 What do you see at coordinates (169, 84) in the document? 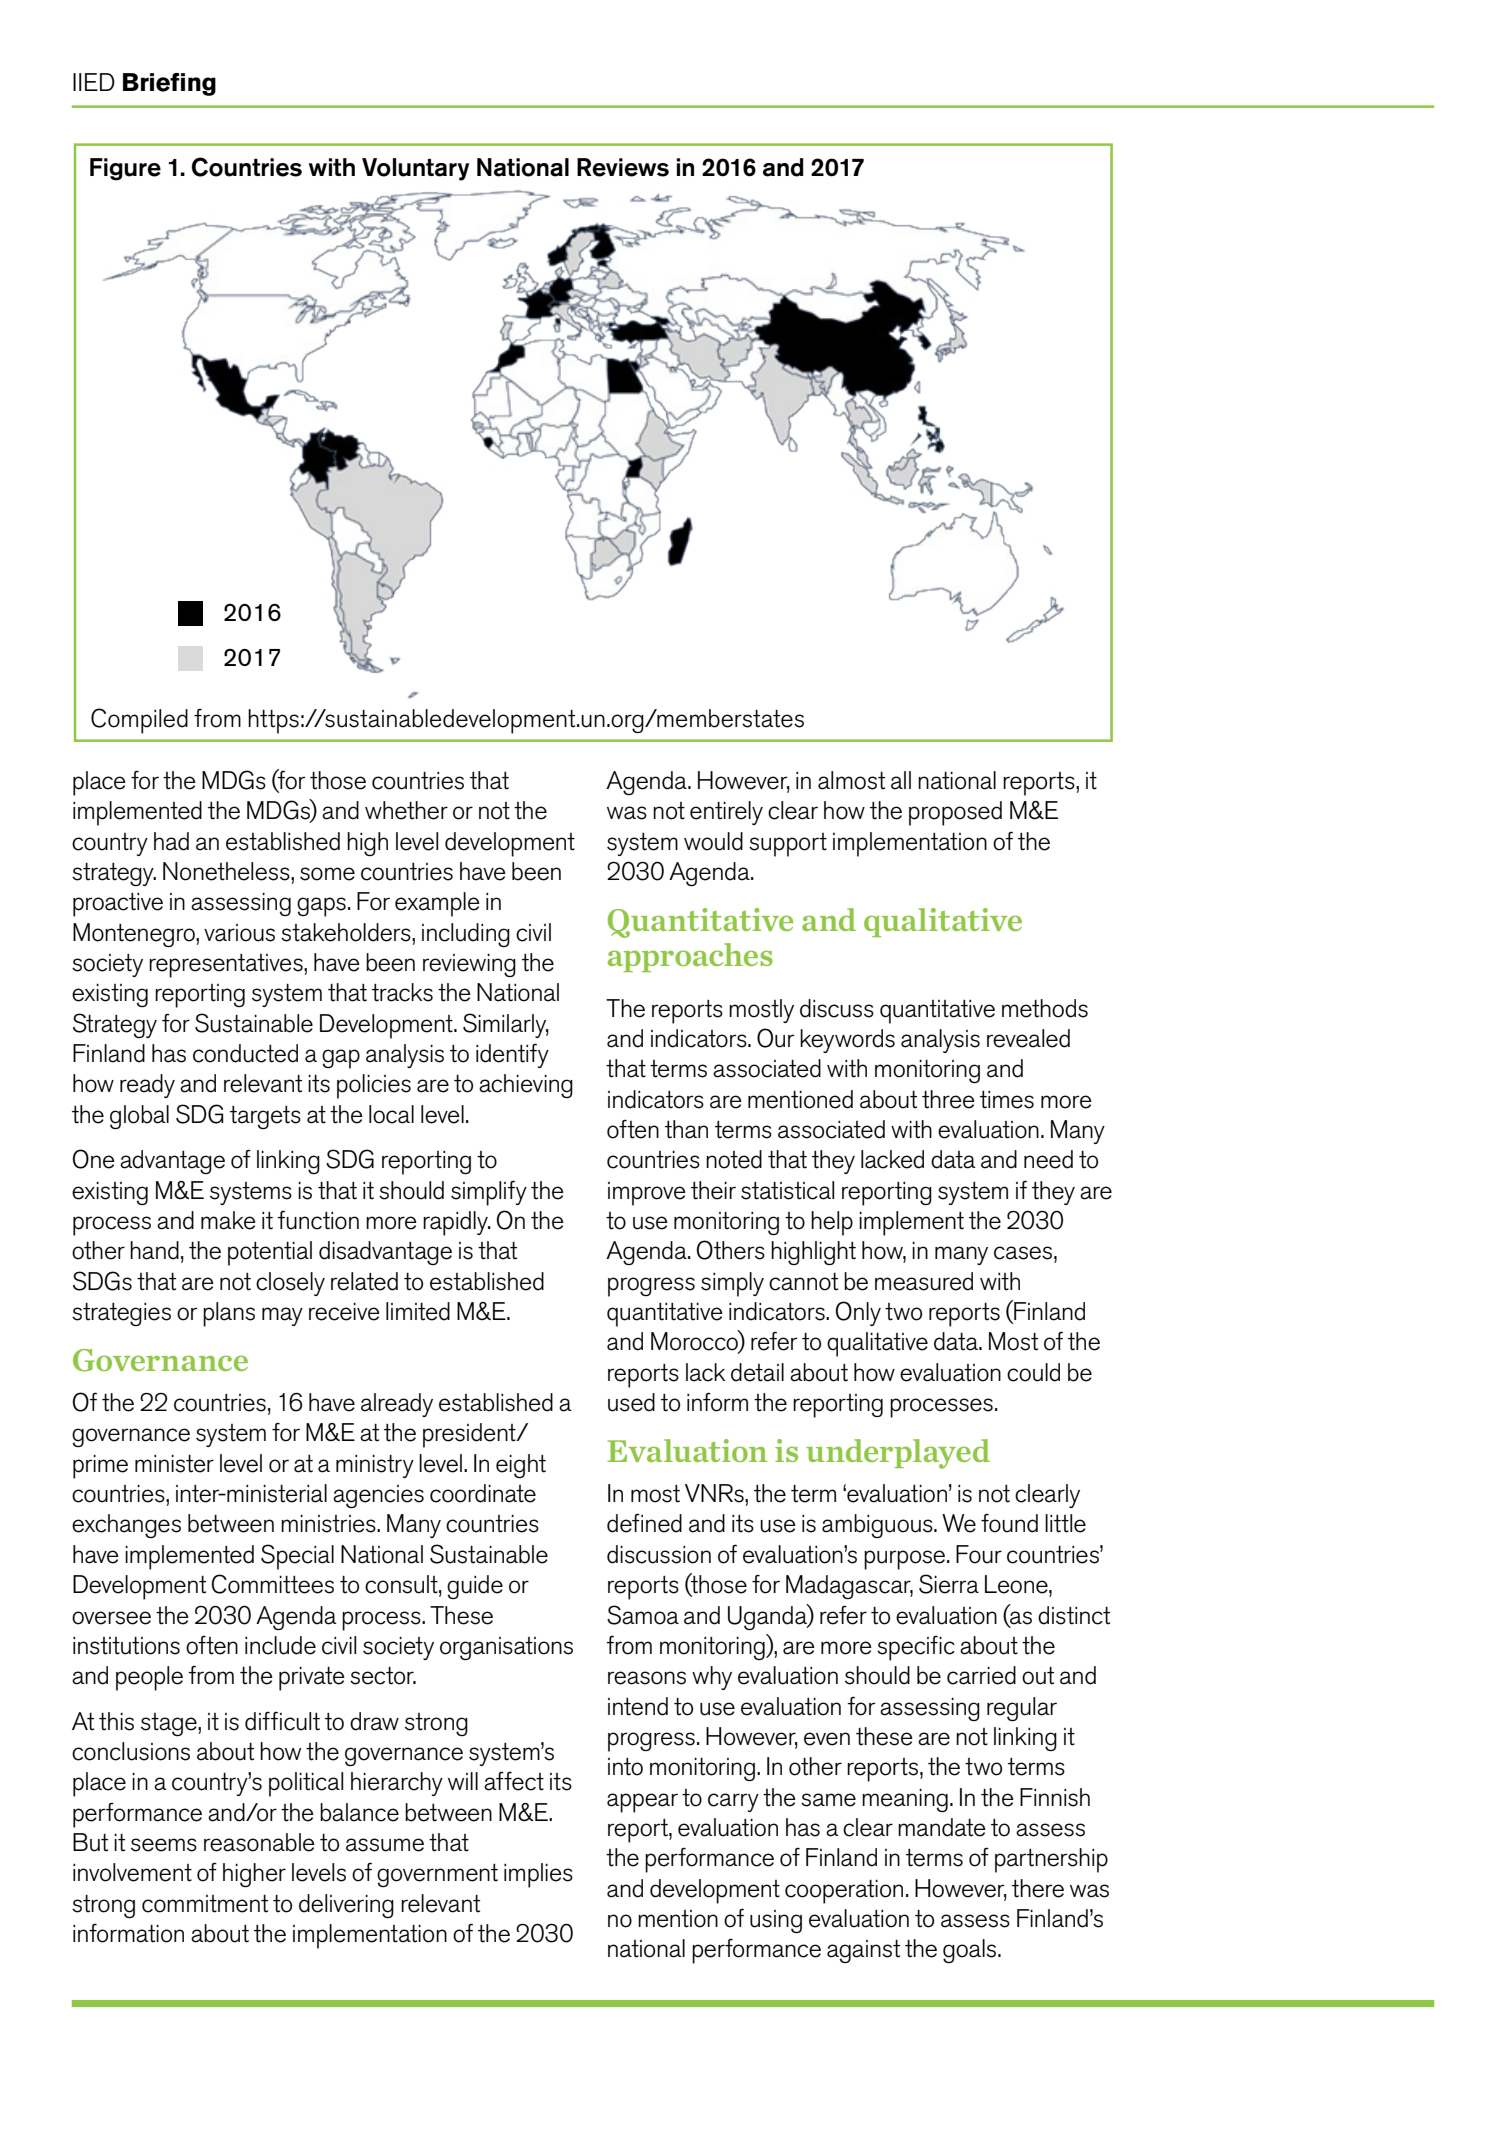
I see `Briefing` at bounding box center [169, 84].
